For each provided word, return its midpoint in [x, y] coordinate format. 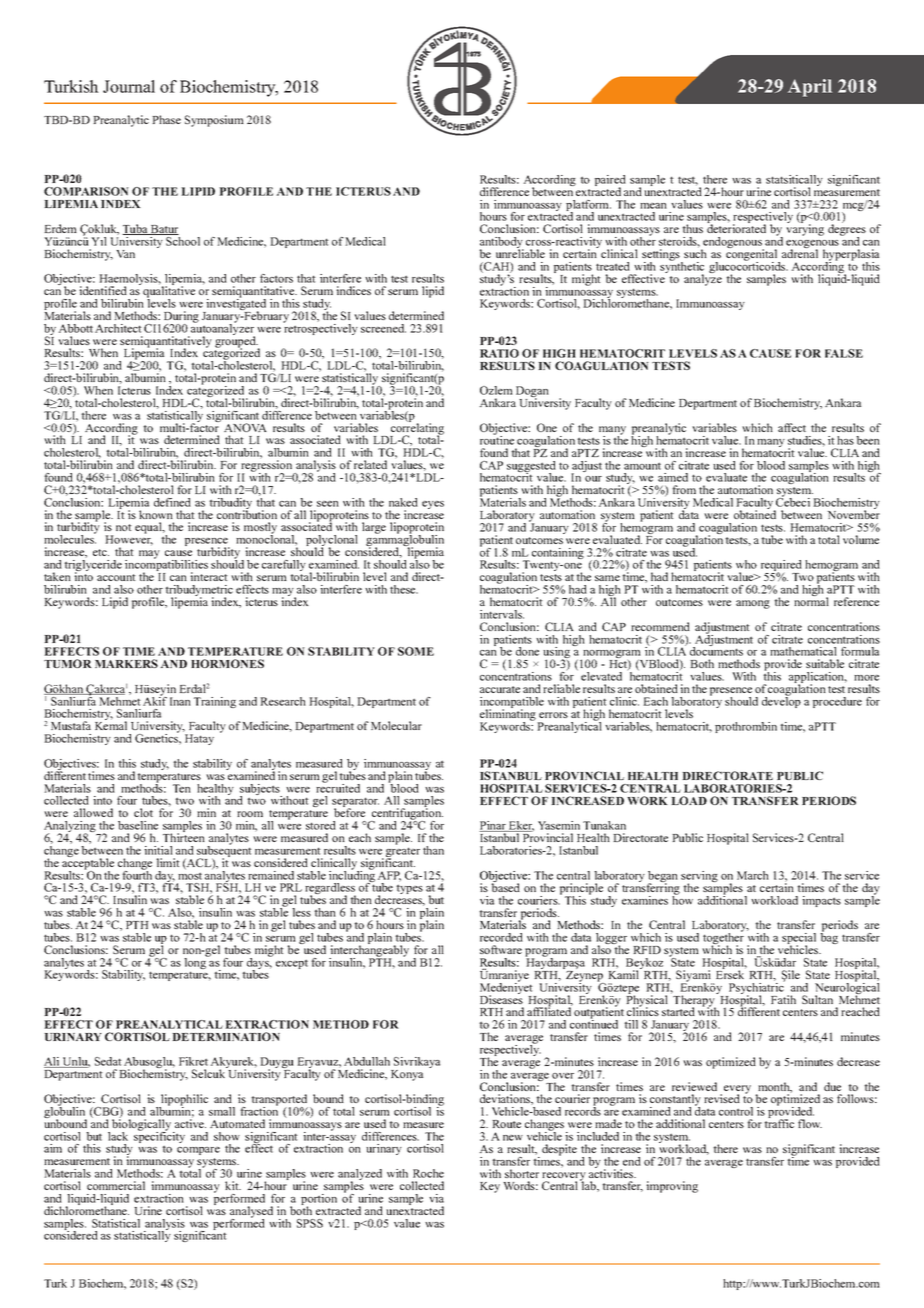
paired [610, 182]
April [810, 88]
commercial [116, 1185]
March [753, 875]
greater [403, 853]
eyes [433, 505]
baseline [138, 825]
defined [172, 502]
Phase [166, 119]
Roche [428, 1173]
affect [792, 427]
